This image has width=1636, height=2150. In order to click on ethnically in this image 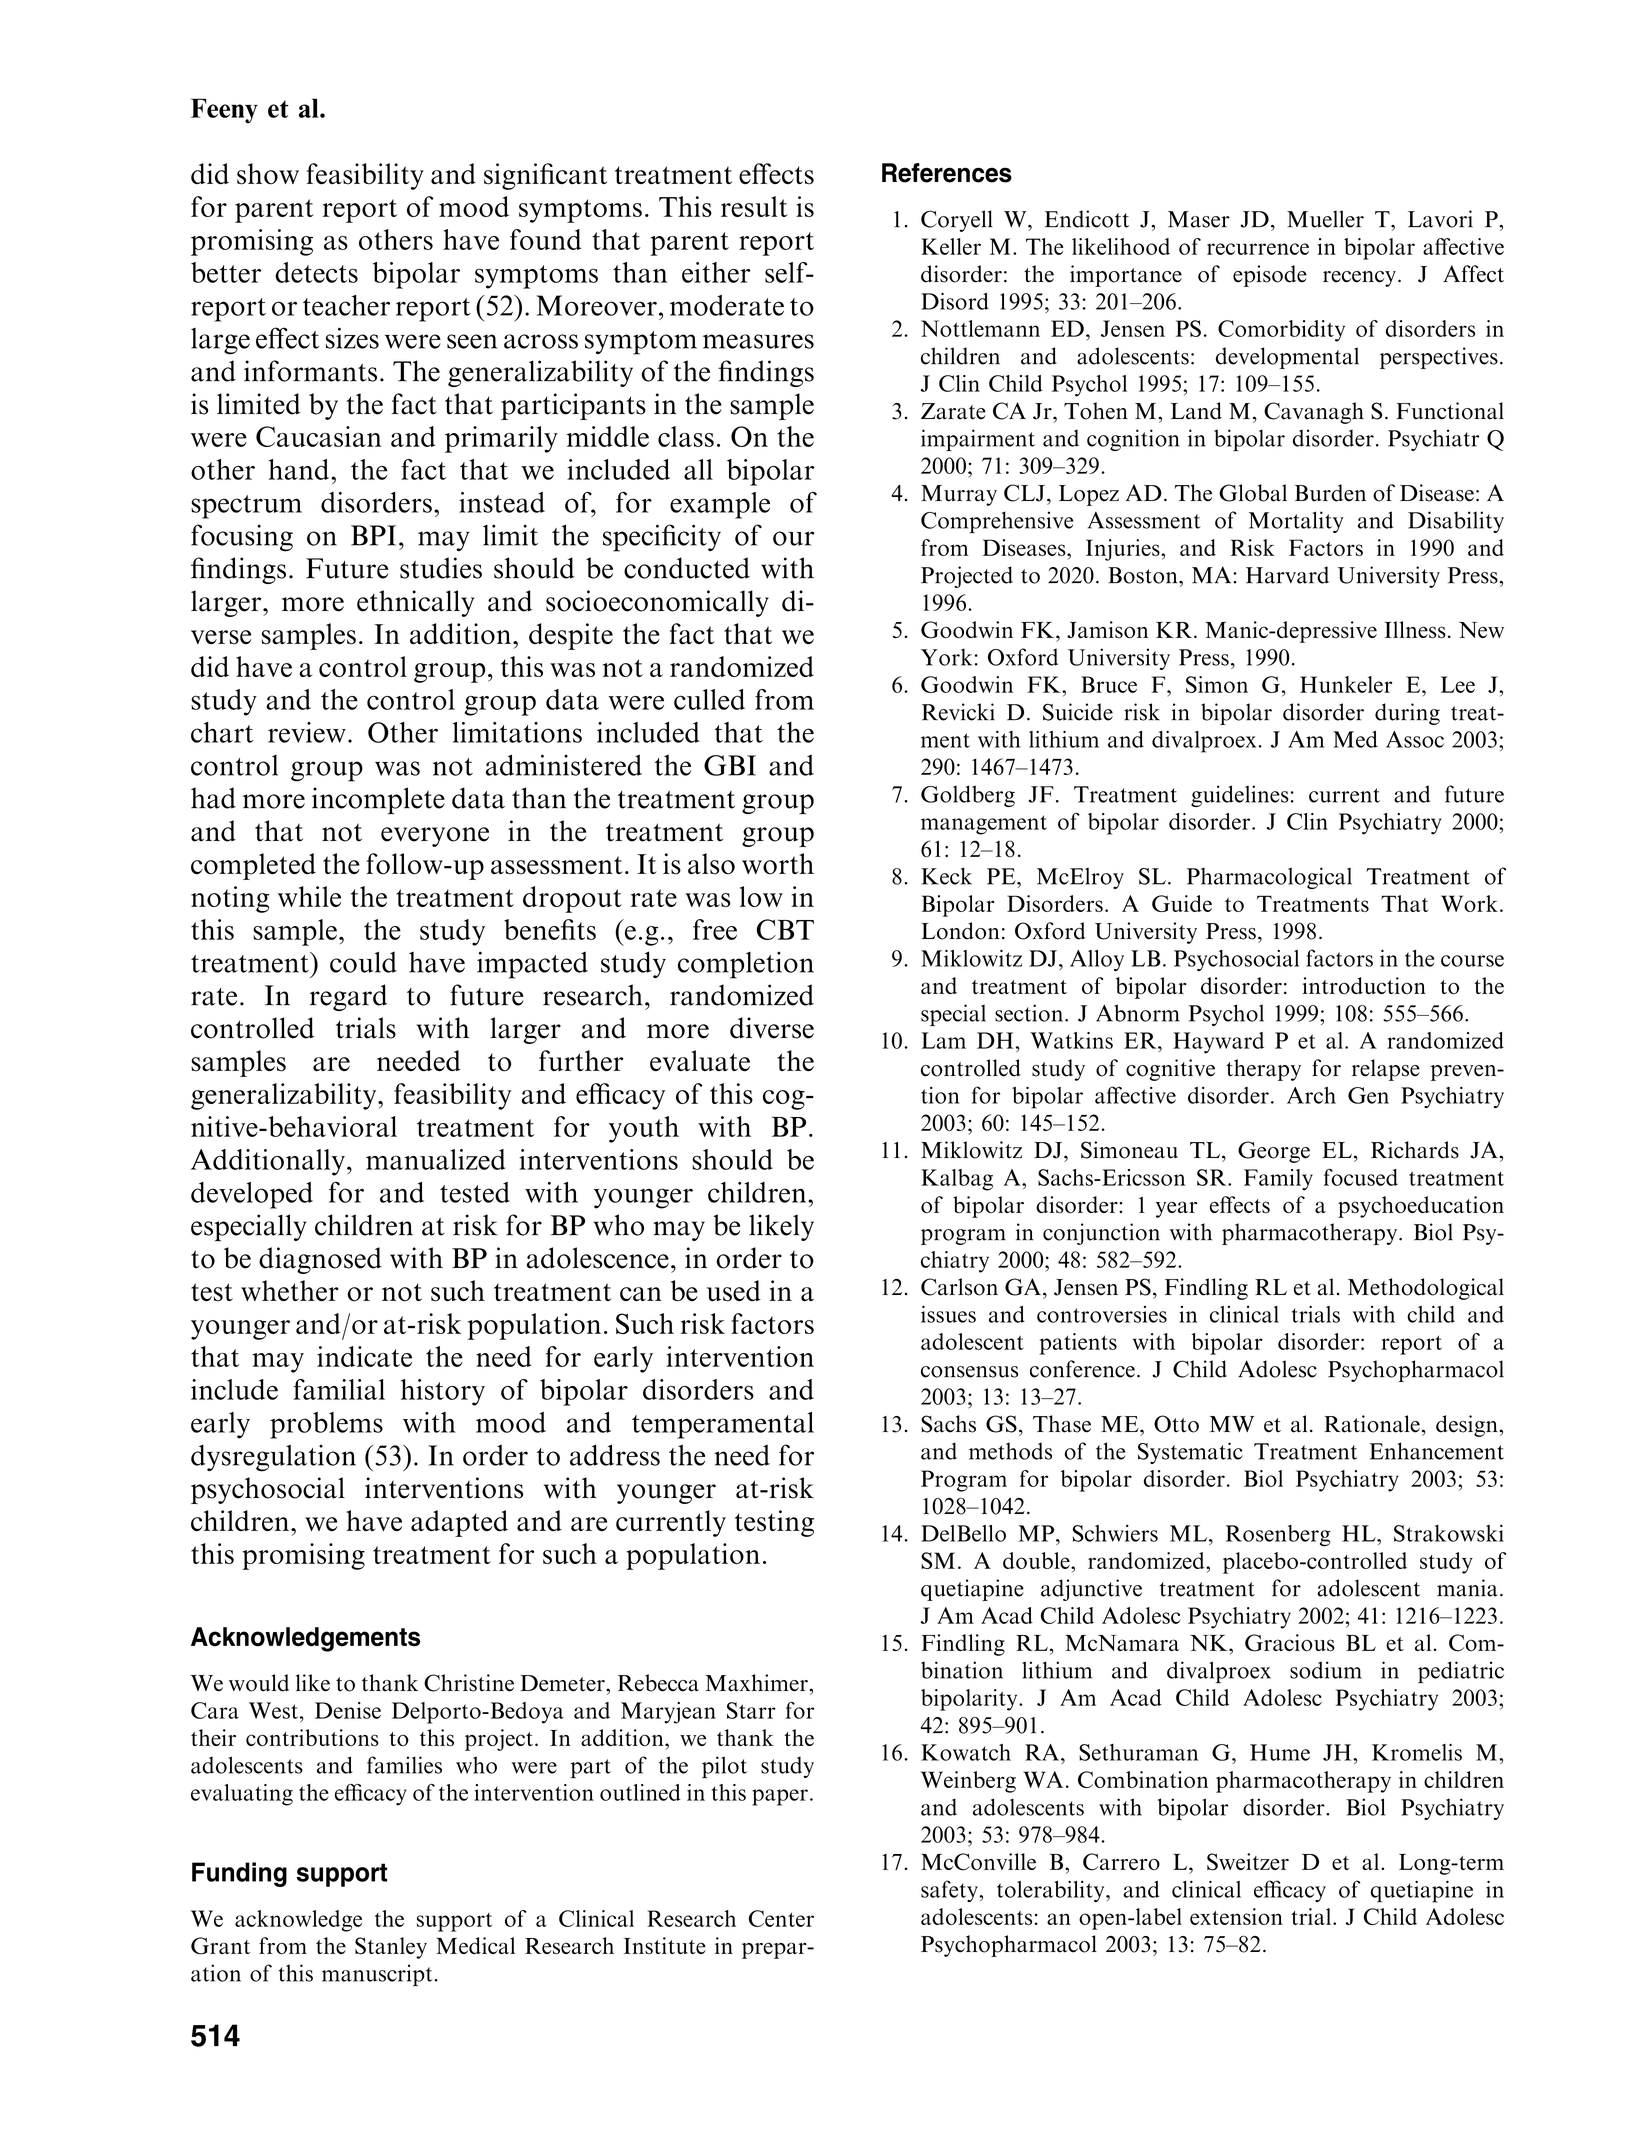, I will do `click(415, 603)`.
